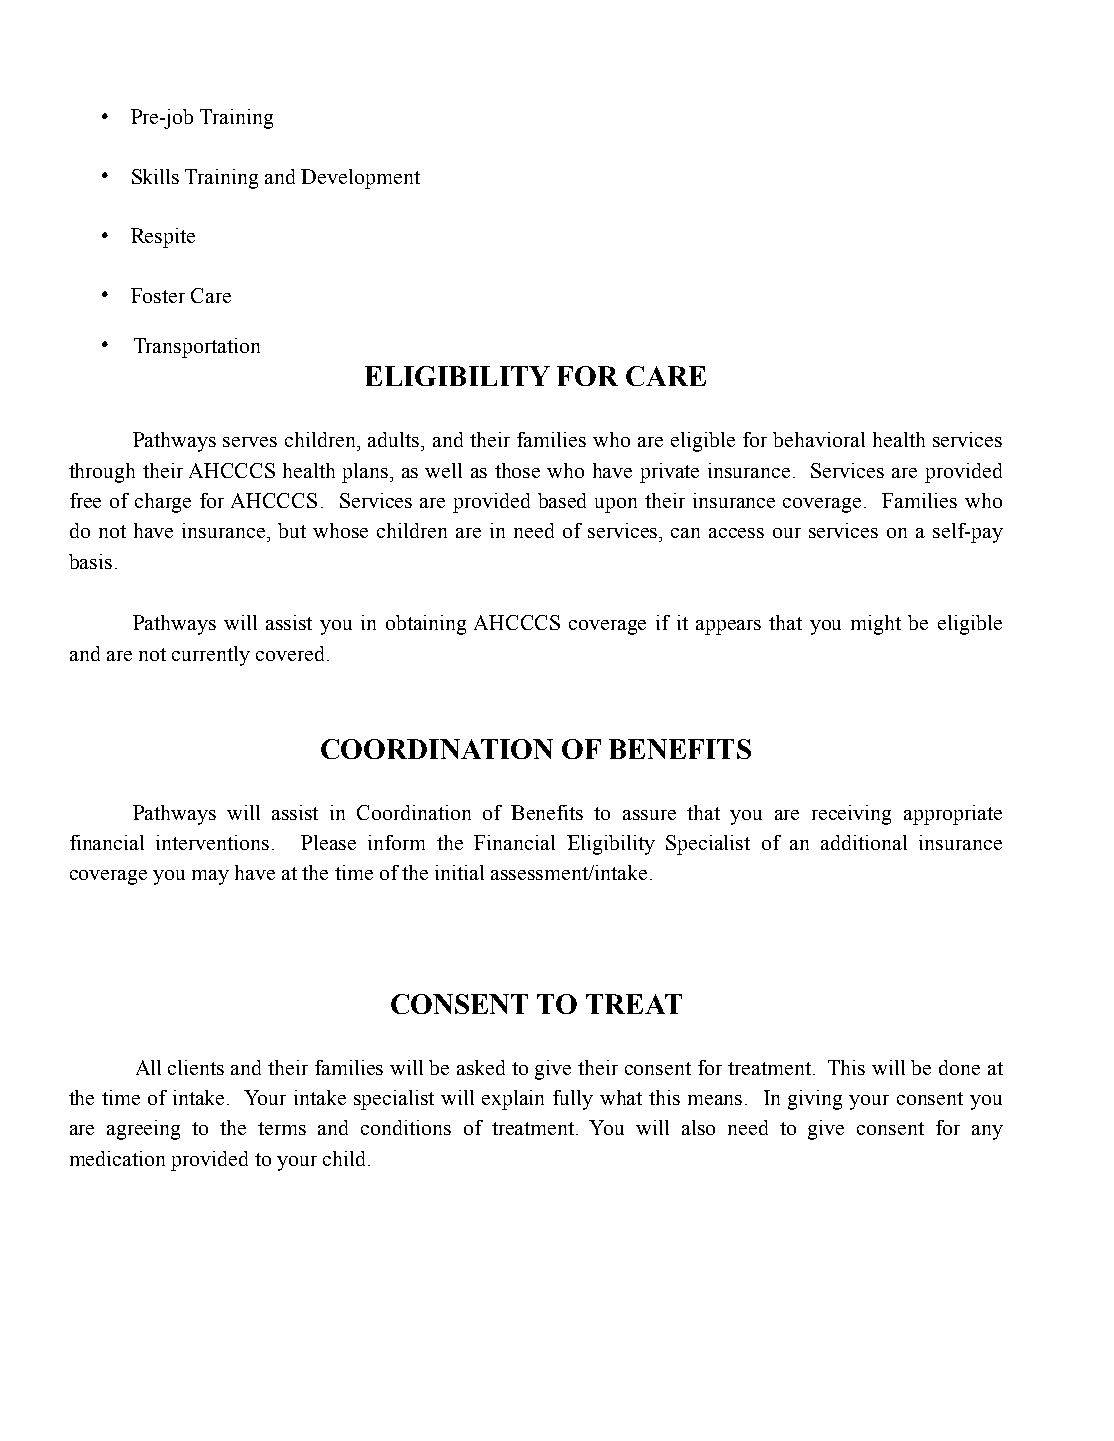  Describe the element at coordinates (143, 1130) in the page. I see `agreeing` at that location.
